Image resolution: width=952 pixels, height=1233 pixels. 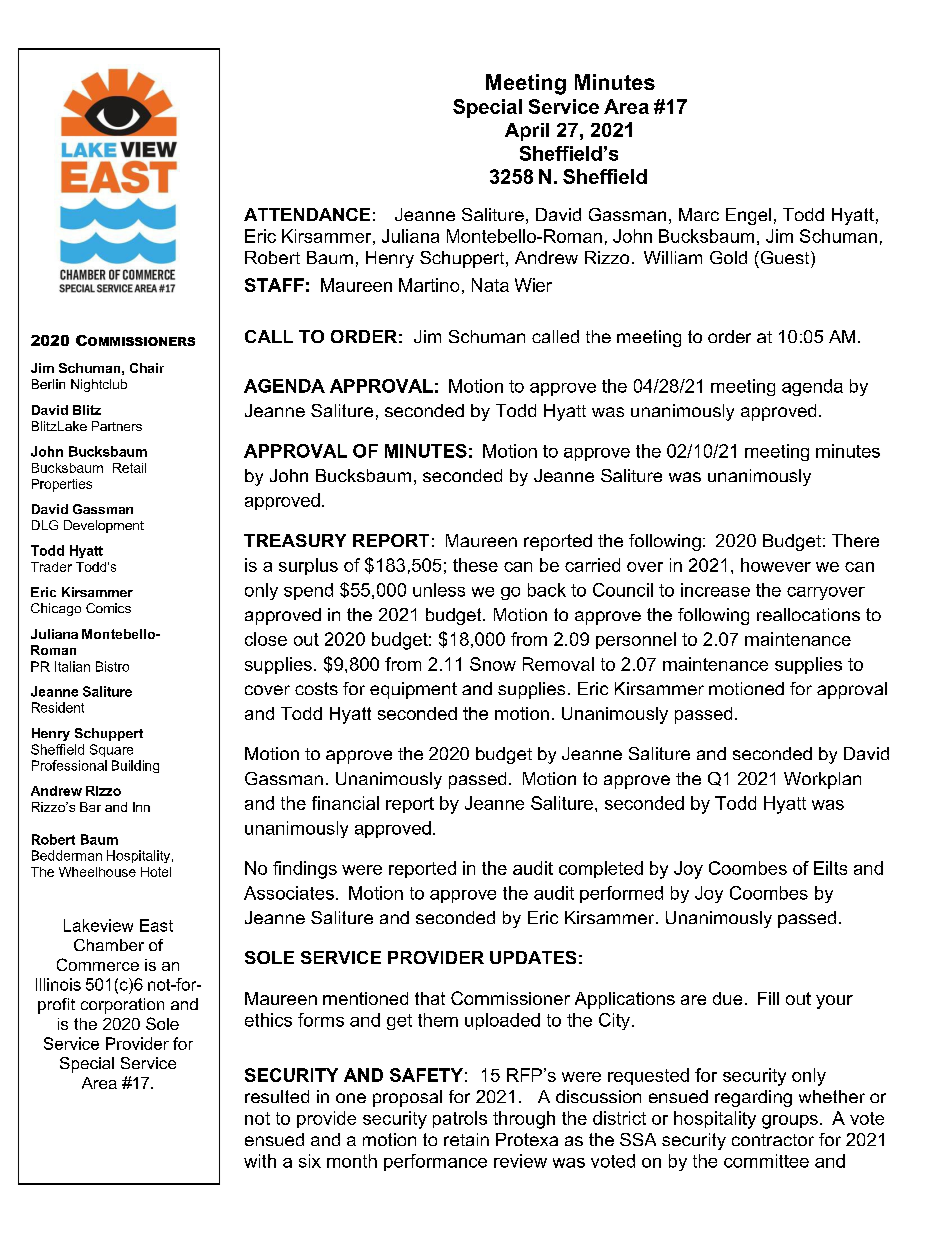 I want to click on Inn, so click(x=141, y=807).
